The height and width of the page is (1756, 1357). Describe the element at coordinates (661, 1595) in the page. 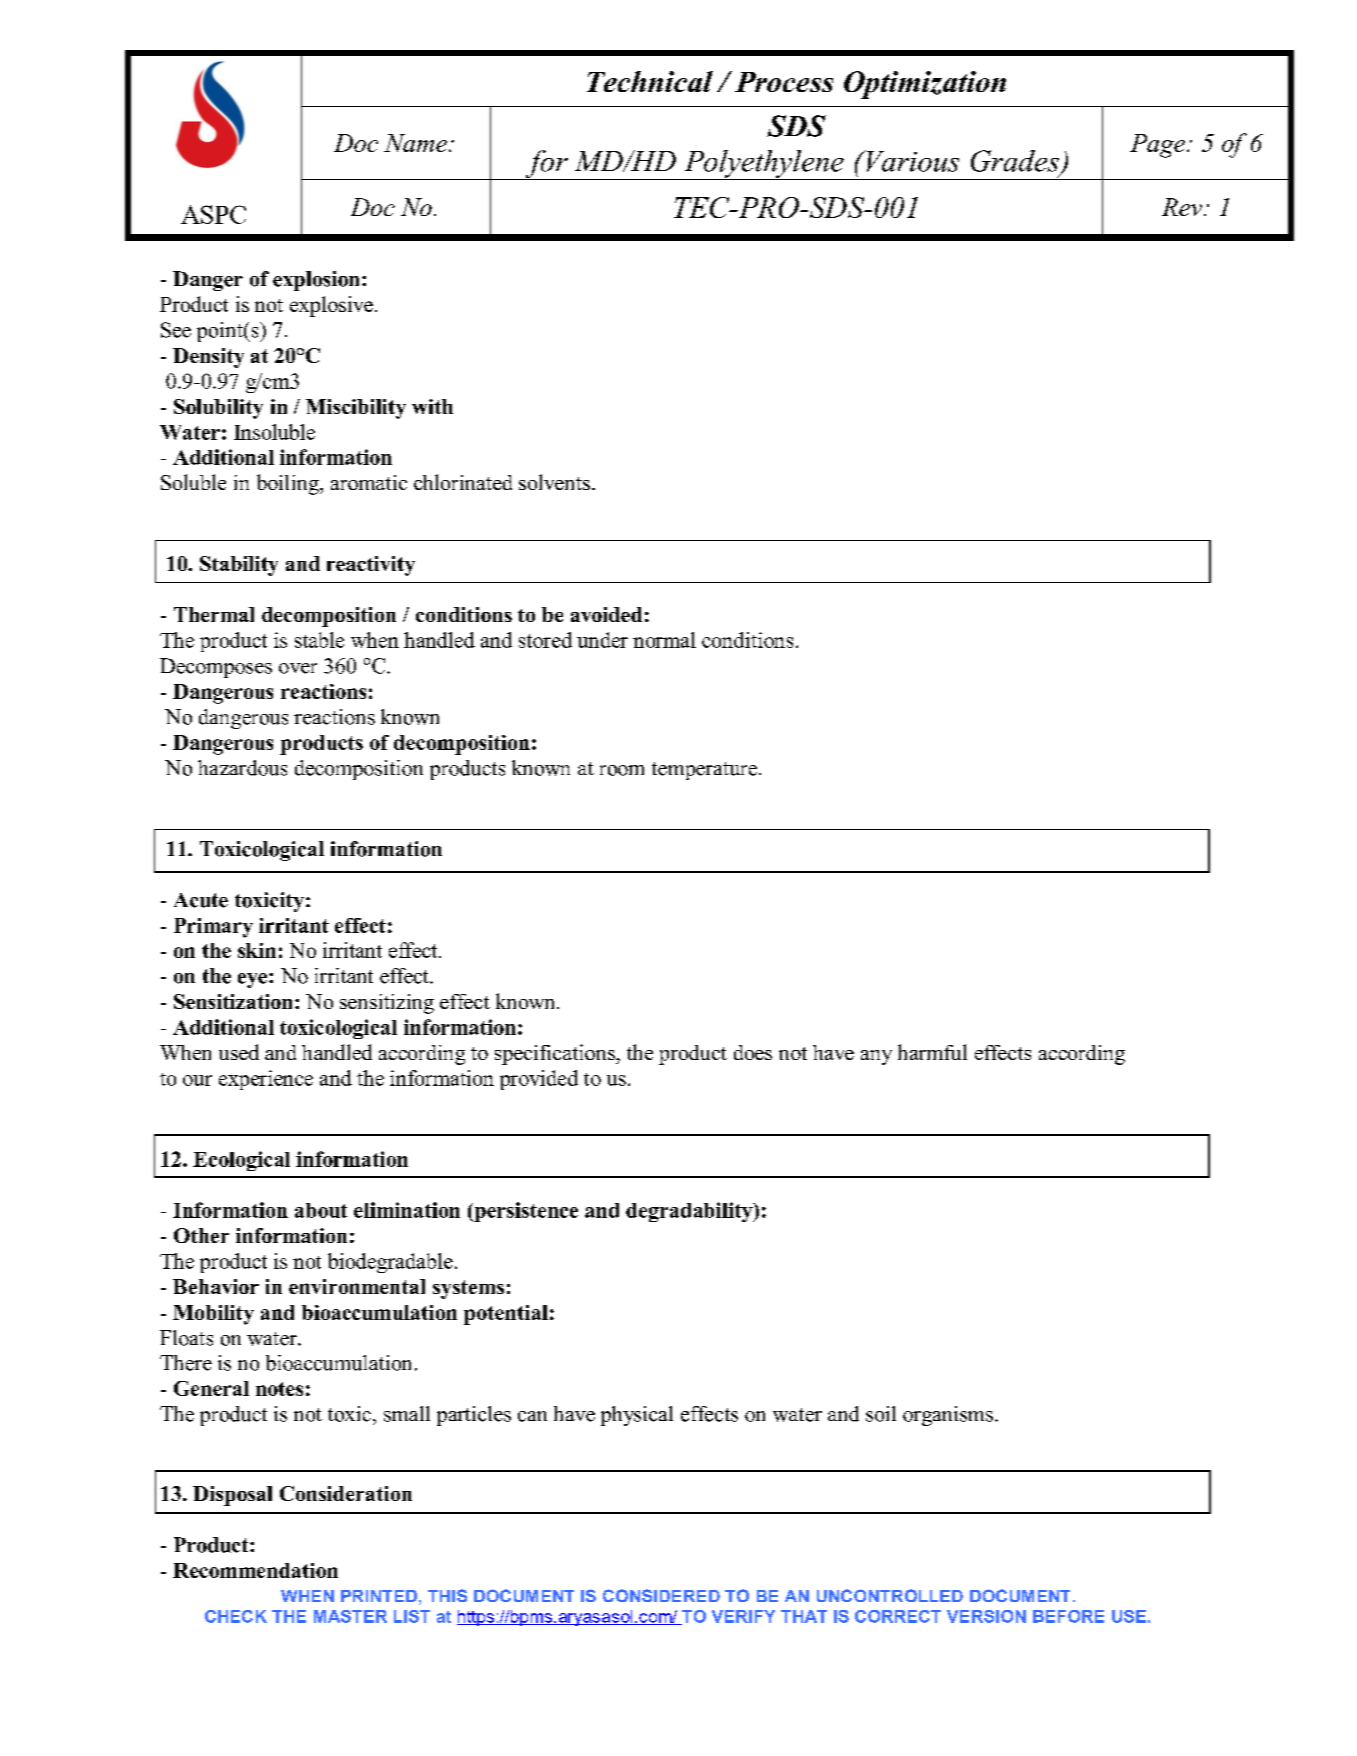

I see `CONSIDERED` at that location.
